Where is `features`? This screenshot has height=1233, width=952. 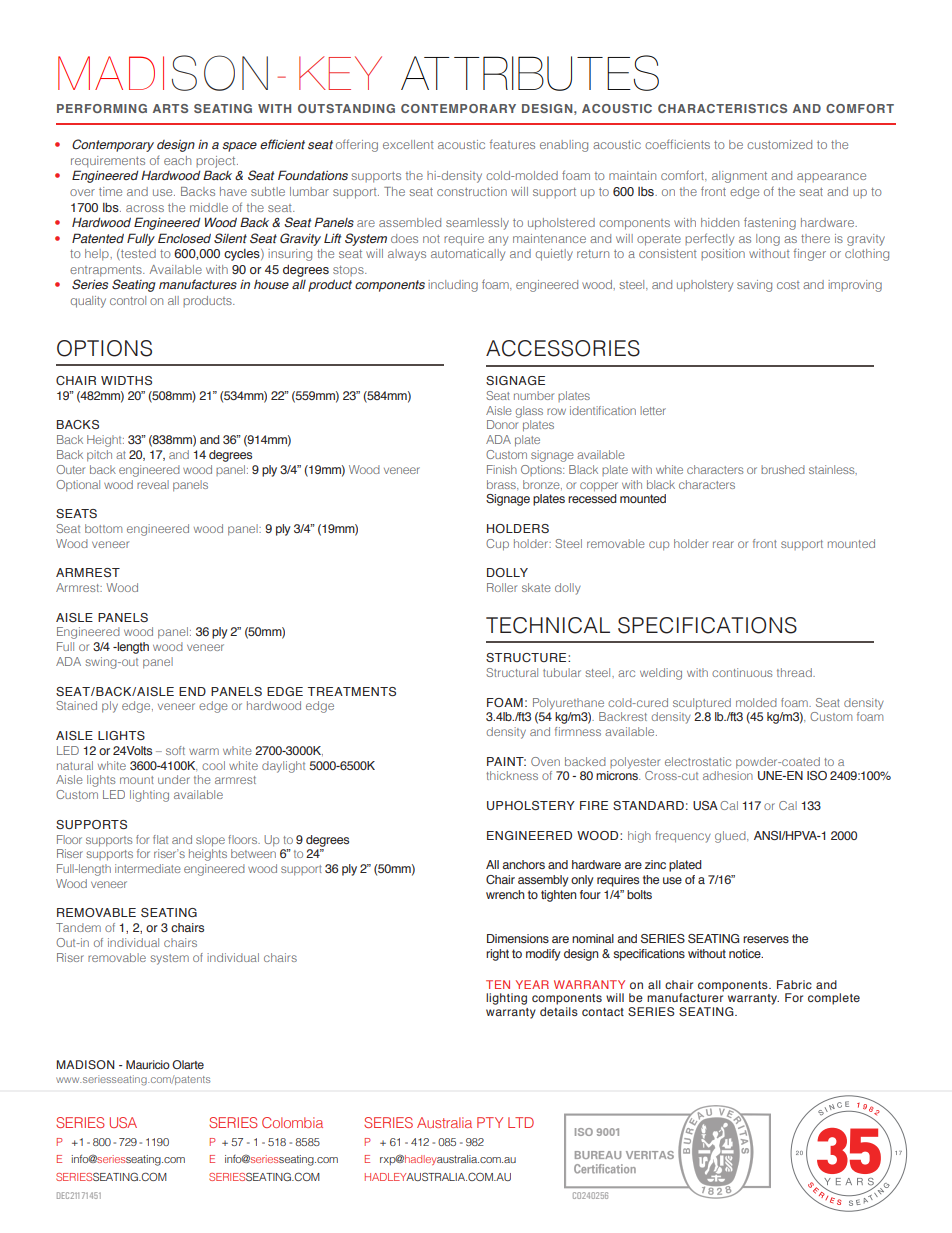 features is located at coordinates (512, 144).
